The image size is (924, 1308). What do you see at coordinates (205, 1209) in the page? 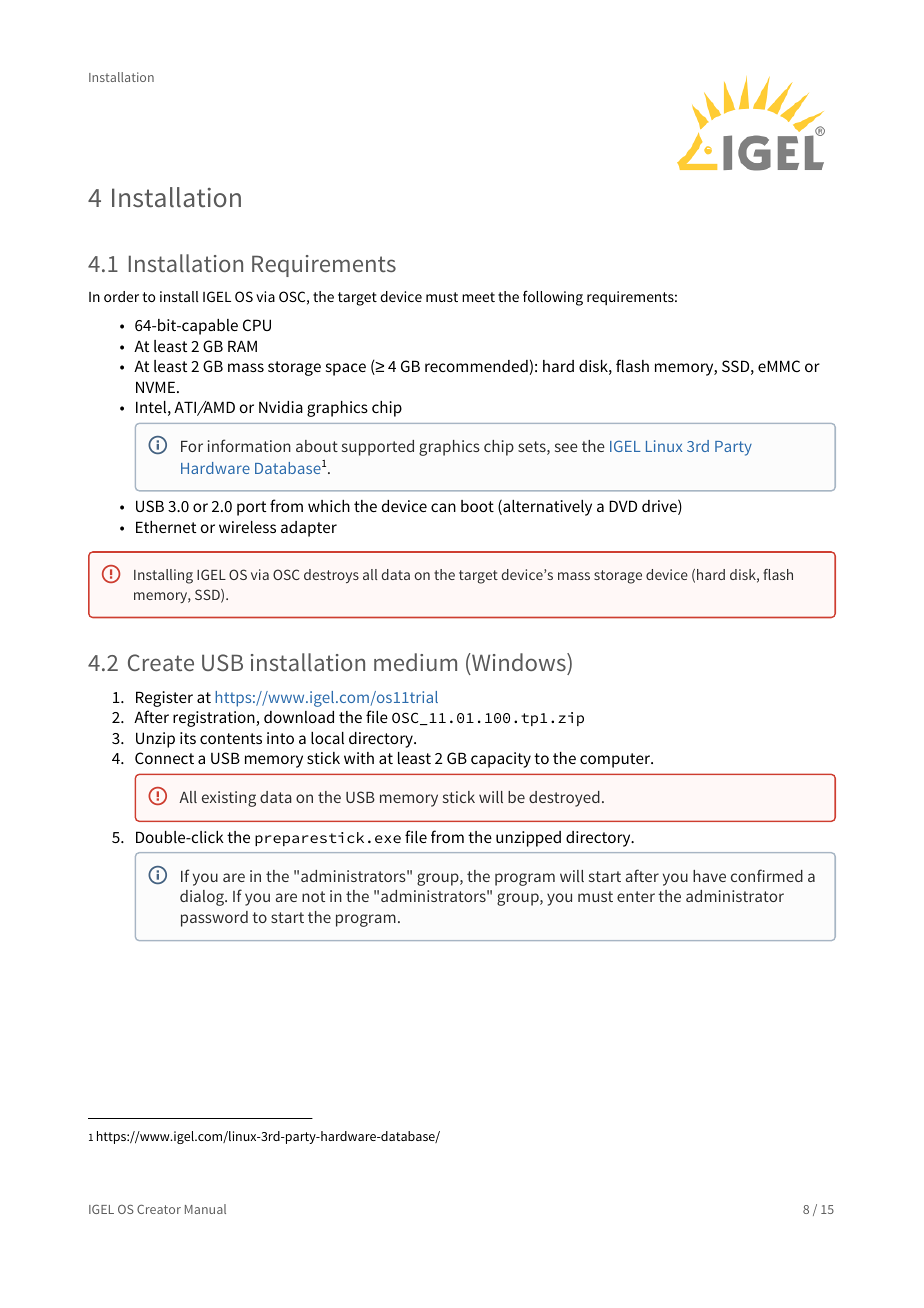
I see `Manual` at bounding box center [205, 1209].
